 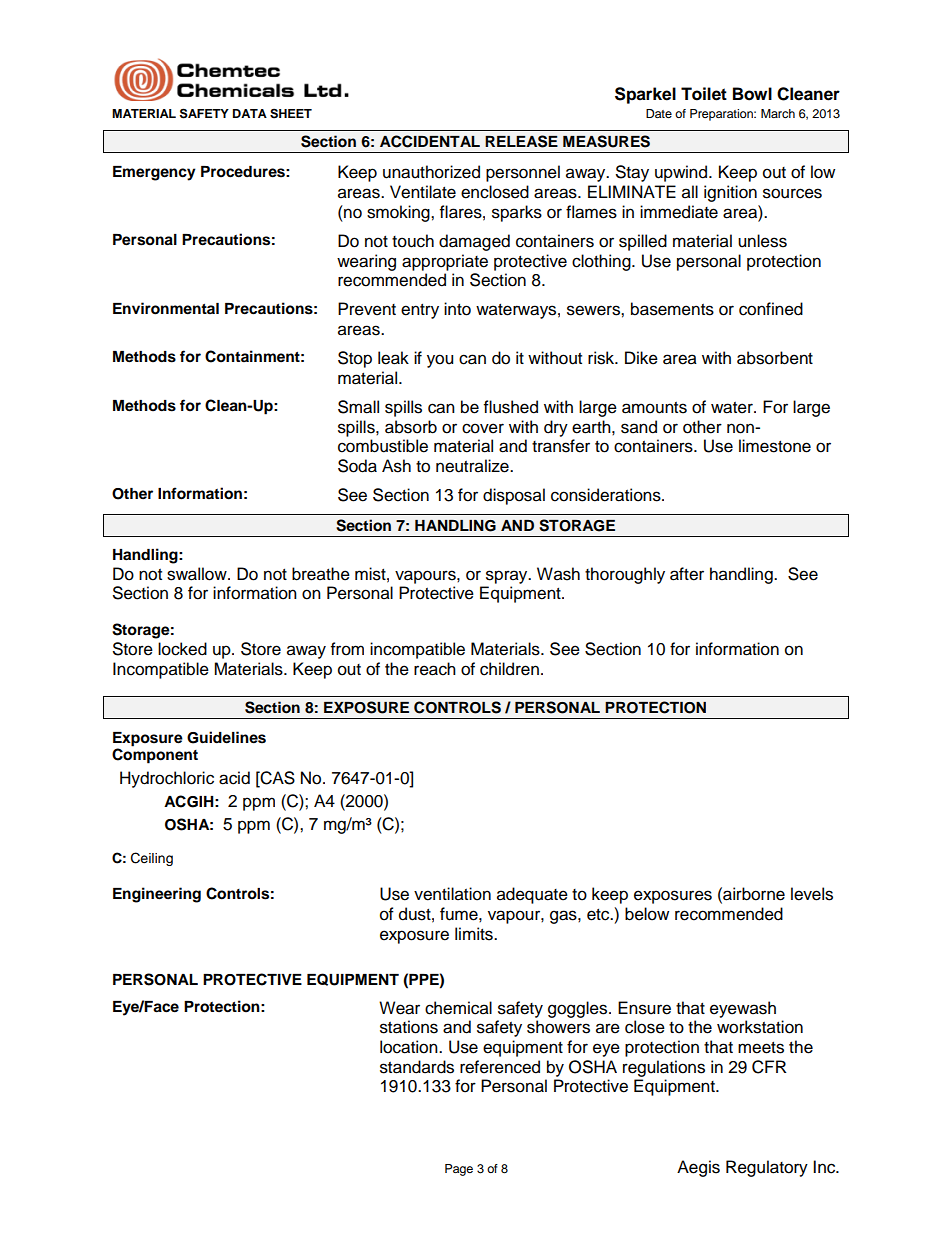 I want to click on standards, so click(x=417, y=1067).
